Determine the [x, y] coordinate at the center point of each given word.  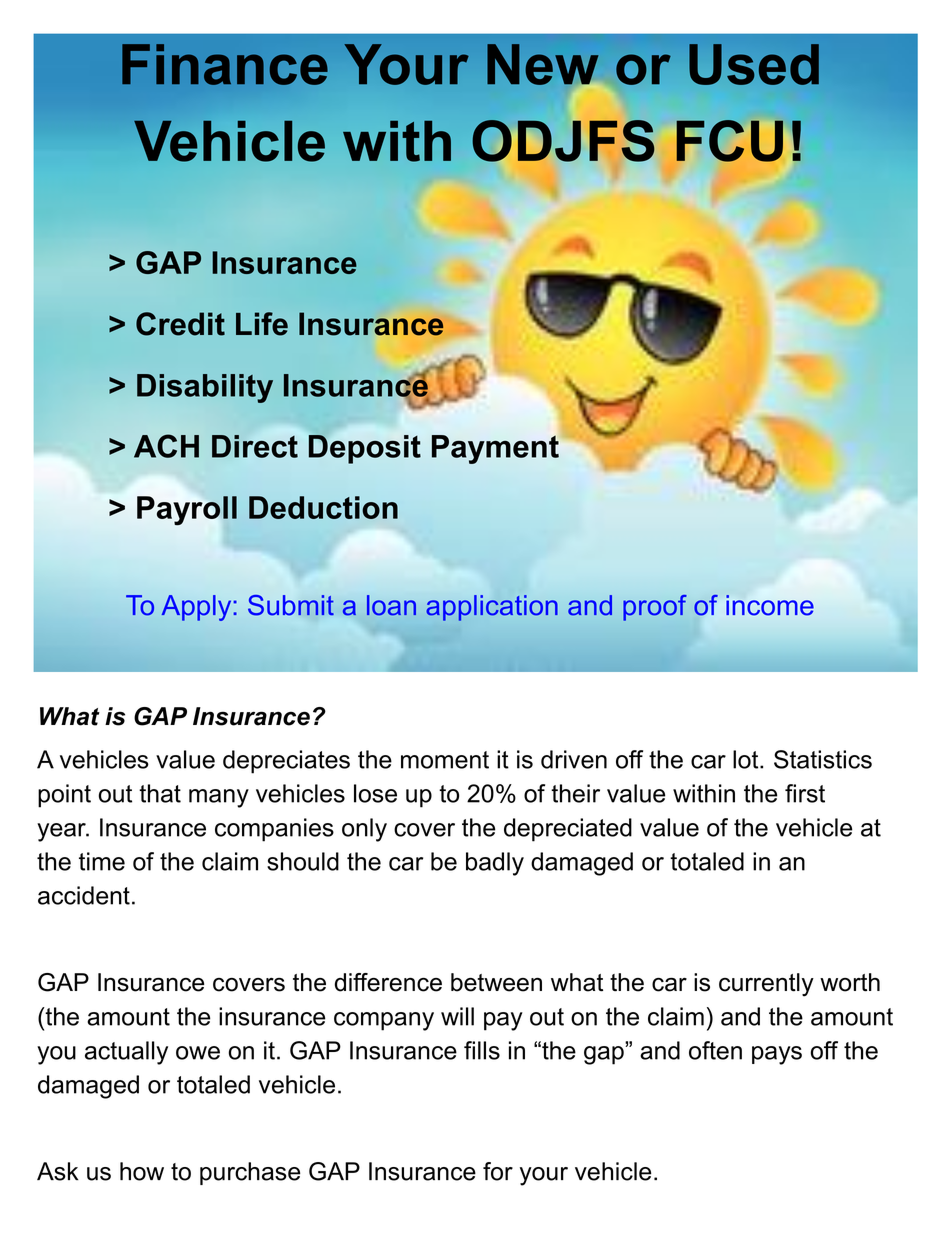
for [498, 1171]
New [543, 65]
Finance [225, 64]
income [770, 605]
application [492, 608]
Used [754, 64]
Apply [196, 608]
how [142, 1171]
